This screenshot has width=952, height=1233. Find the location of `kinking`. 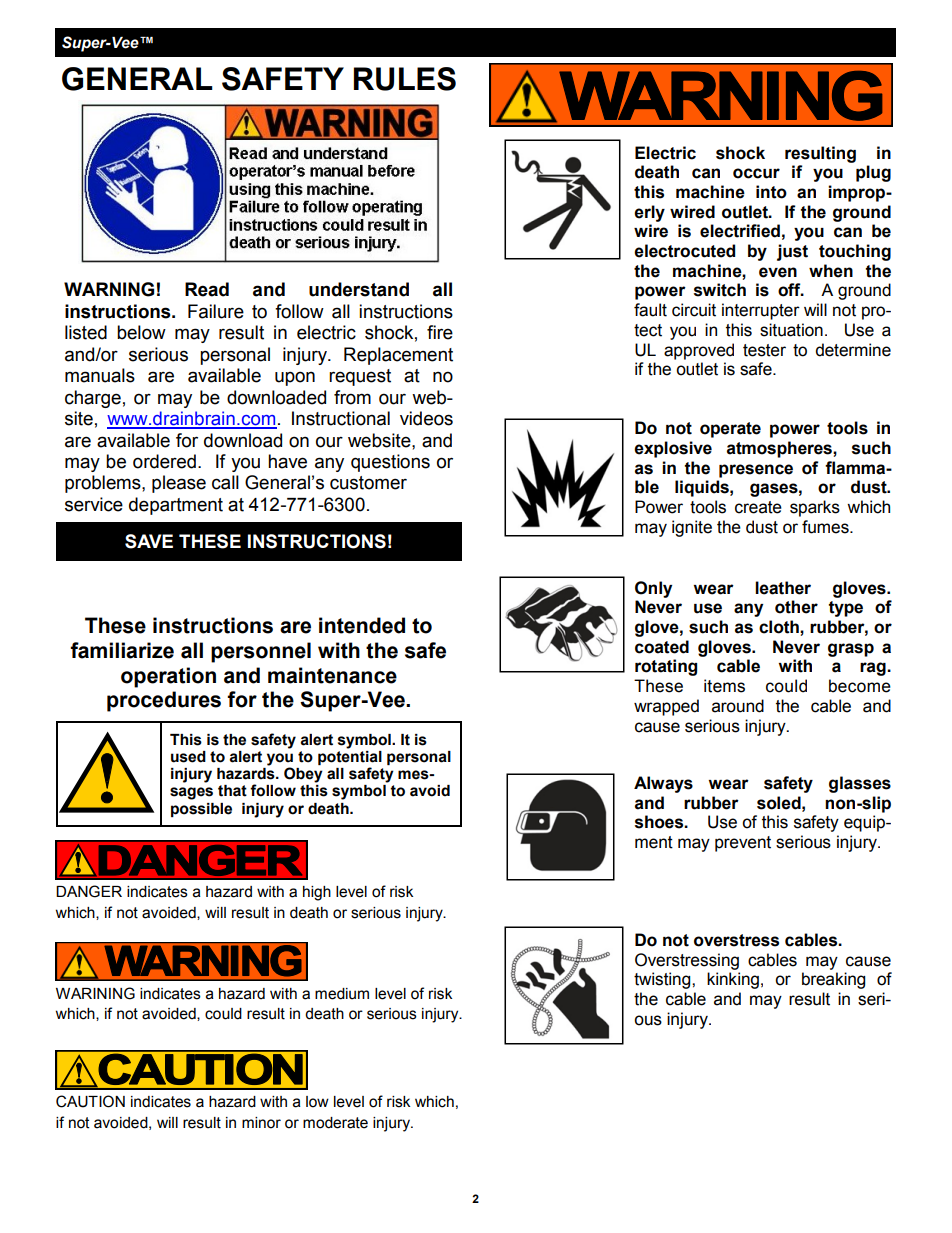

kinking is located at coordinates (733, 980).
